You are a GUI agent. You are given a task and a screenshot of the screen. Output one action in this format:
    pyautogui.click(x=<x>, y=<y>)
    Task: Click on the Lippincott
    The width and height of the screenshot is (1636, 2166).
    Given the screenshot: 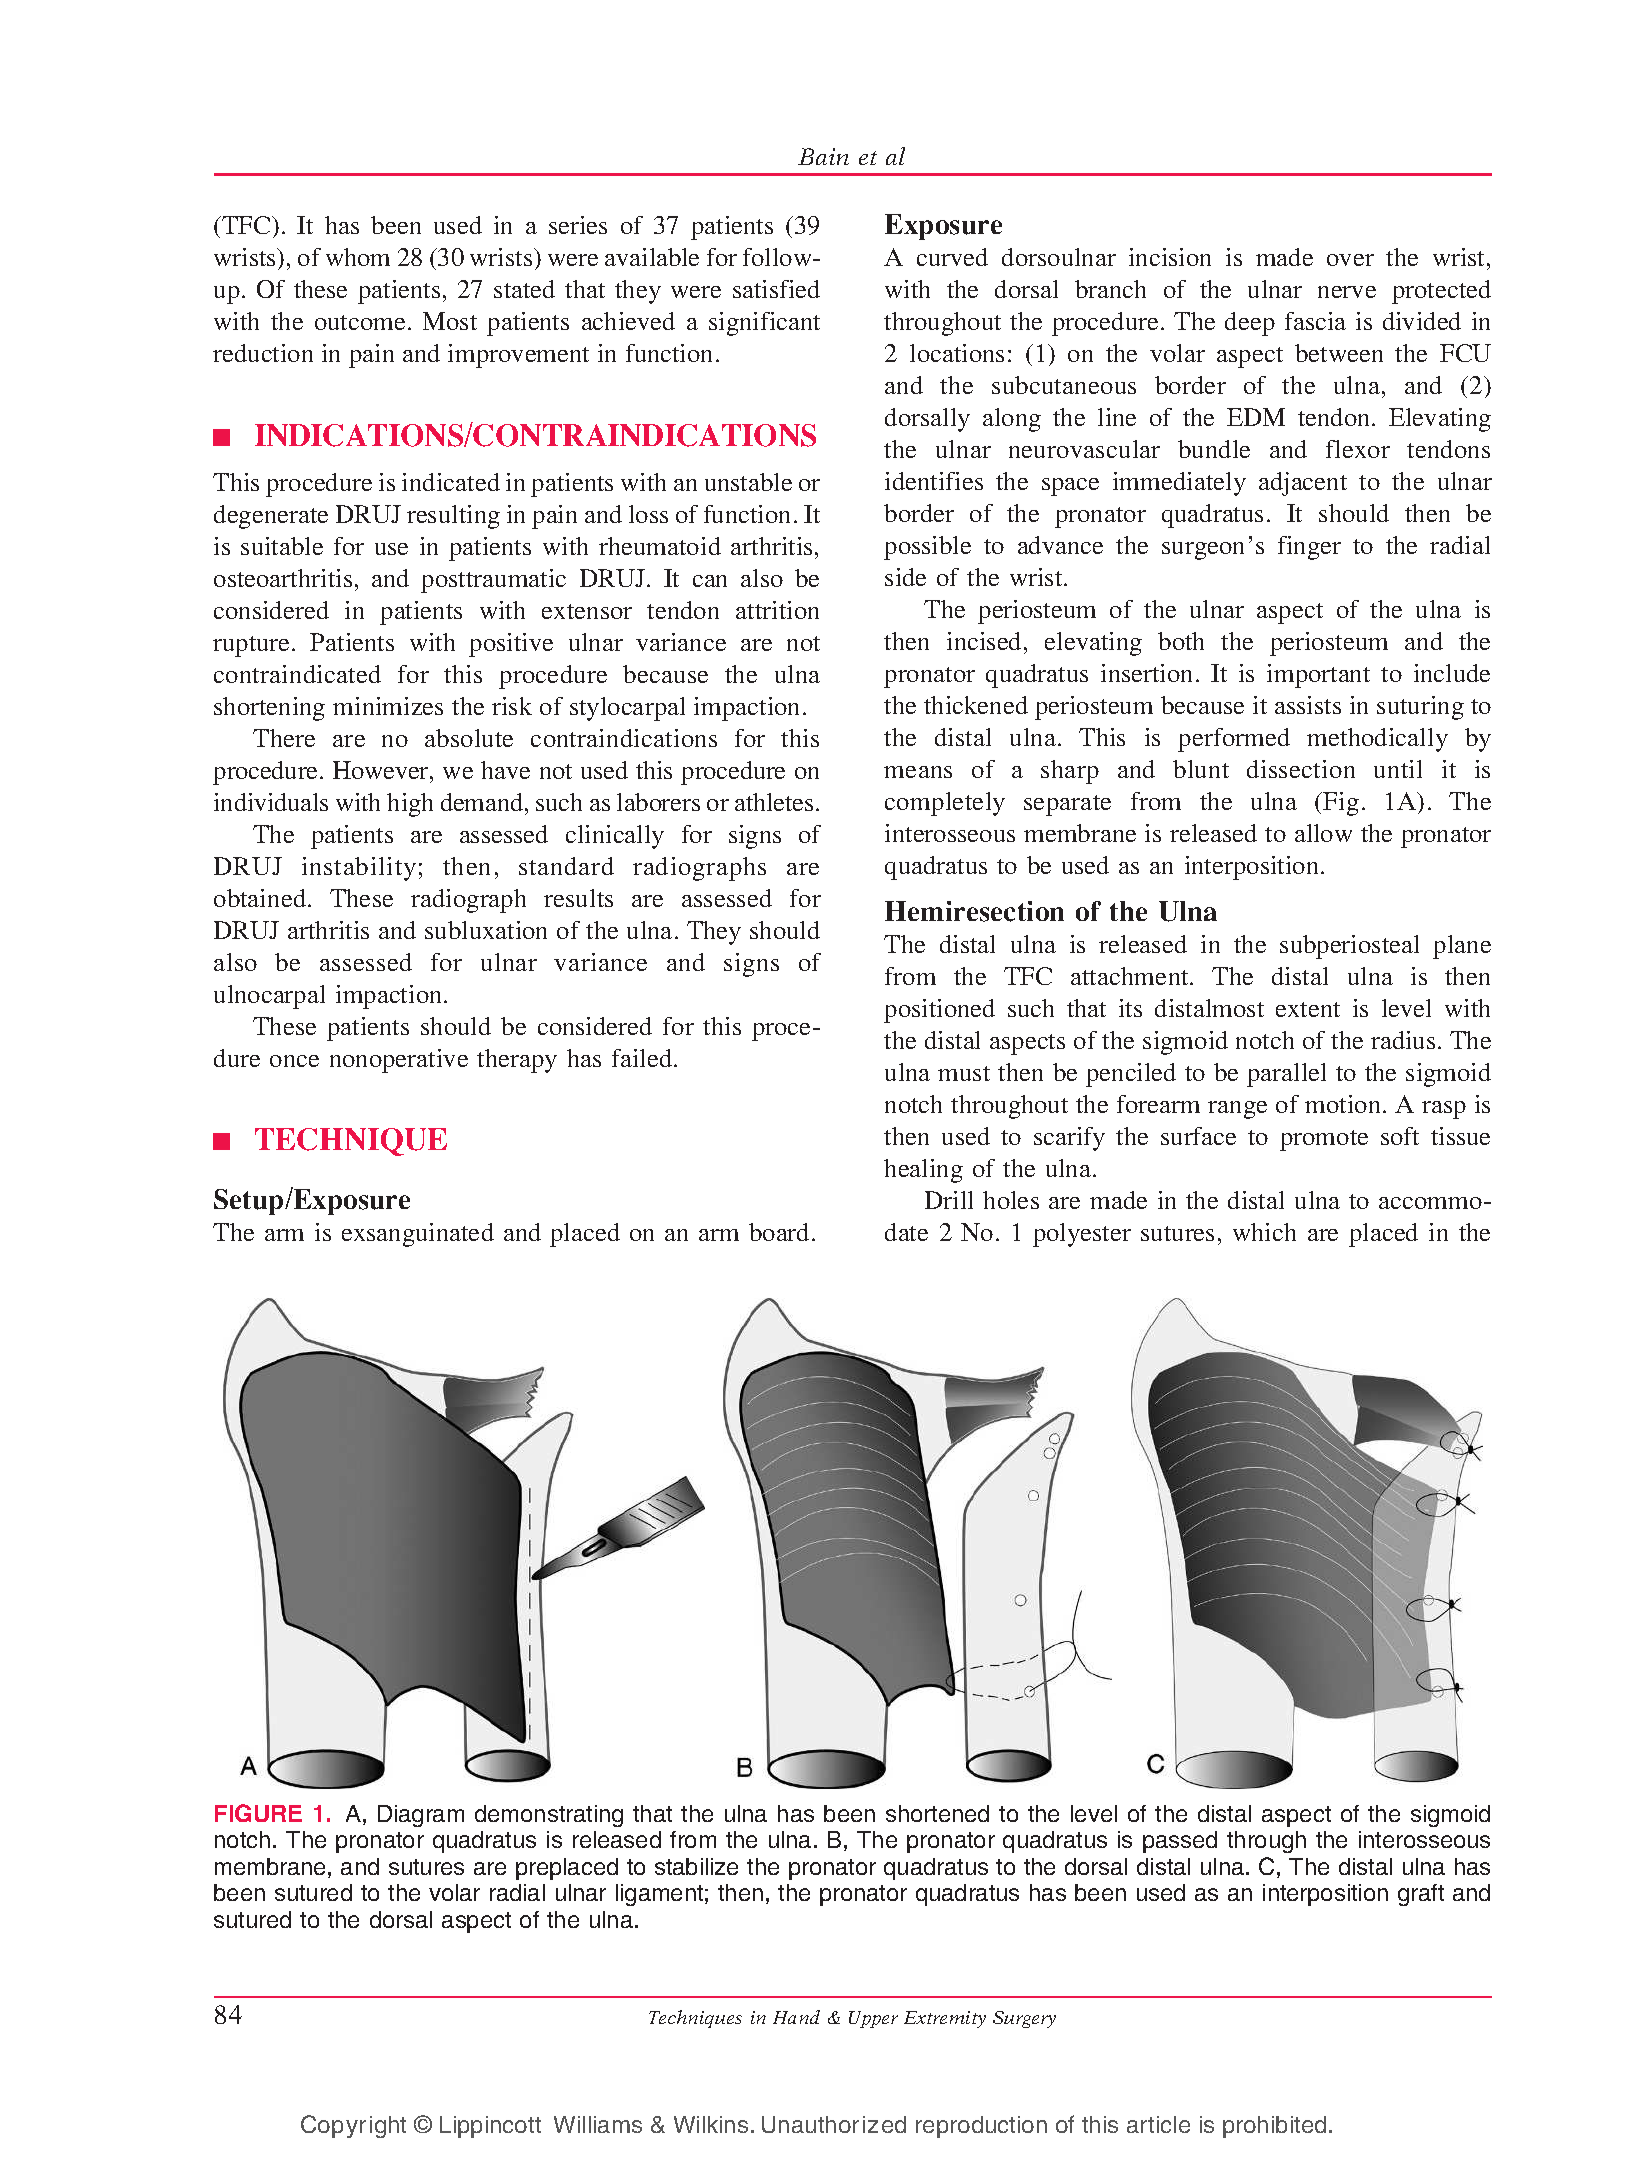 What is the action you would take?
    pyautogui.click(x=490, y=2127)
